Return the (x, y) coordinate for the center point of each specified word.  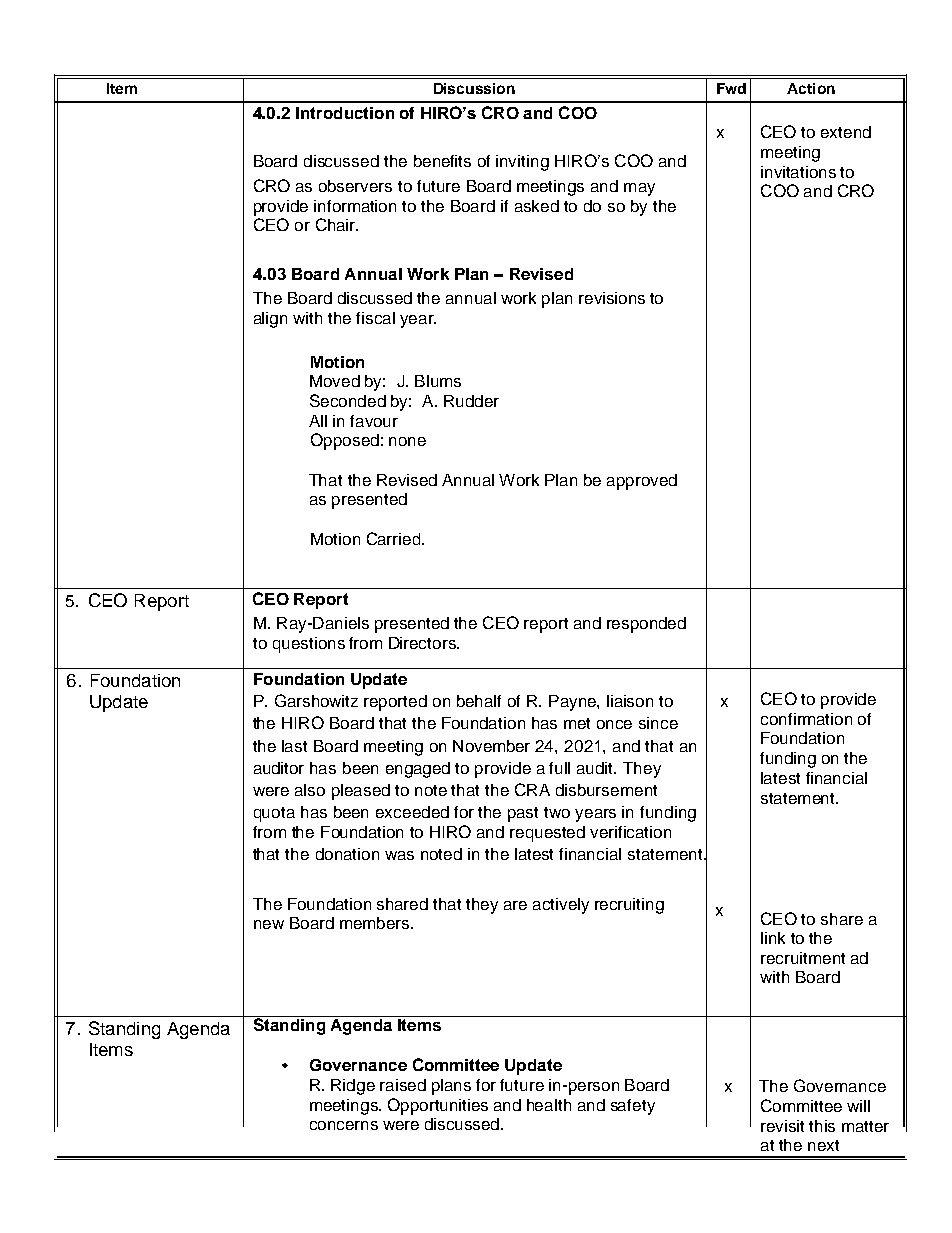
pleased (361, 792)
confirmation (806, 719)
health (549, 1105)
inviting (522, 163)
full (559, 768)
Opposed (345, 441)
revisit (782, 1126)
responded (646, 625)
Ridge (353, 1087)
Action (811, 88)
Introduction (345, 113)
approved (642, 482)
